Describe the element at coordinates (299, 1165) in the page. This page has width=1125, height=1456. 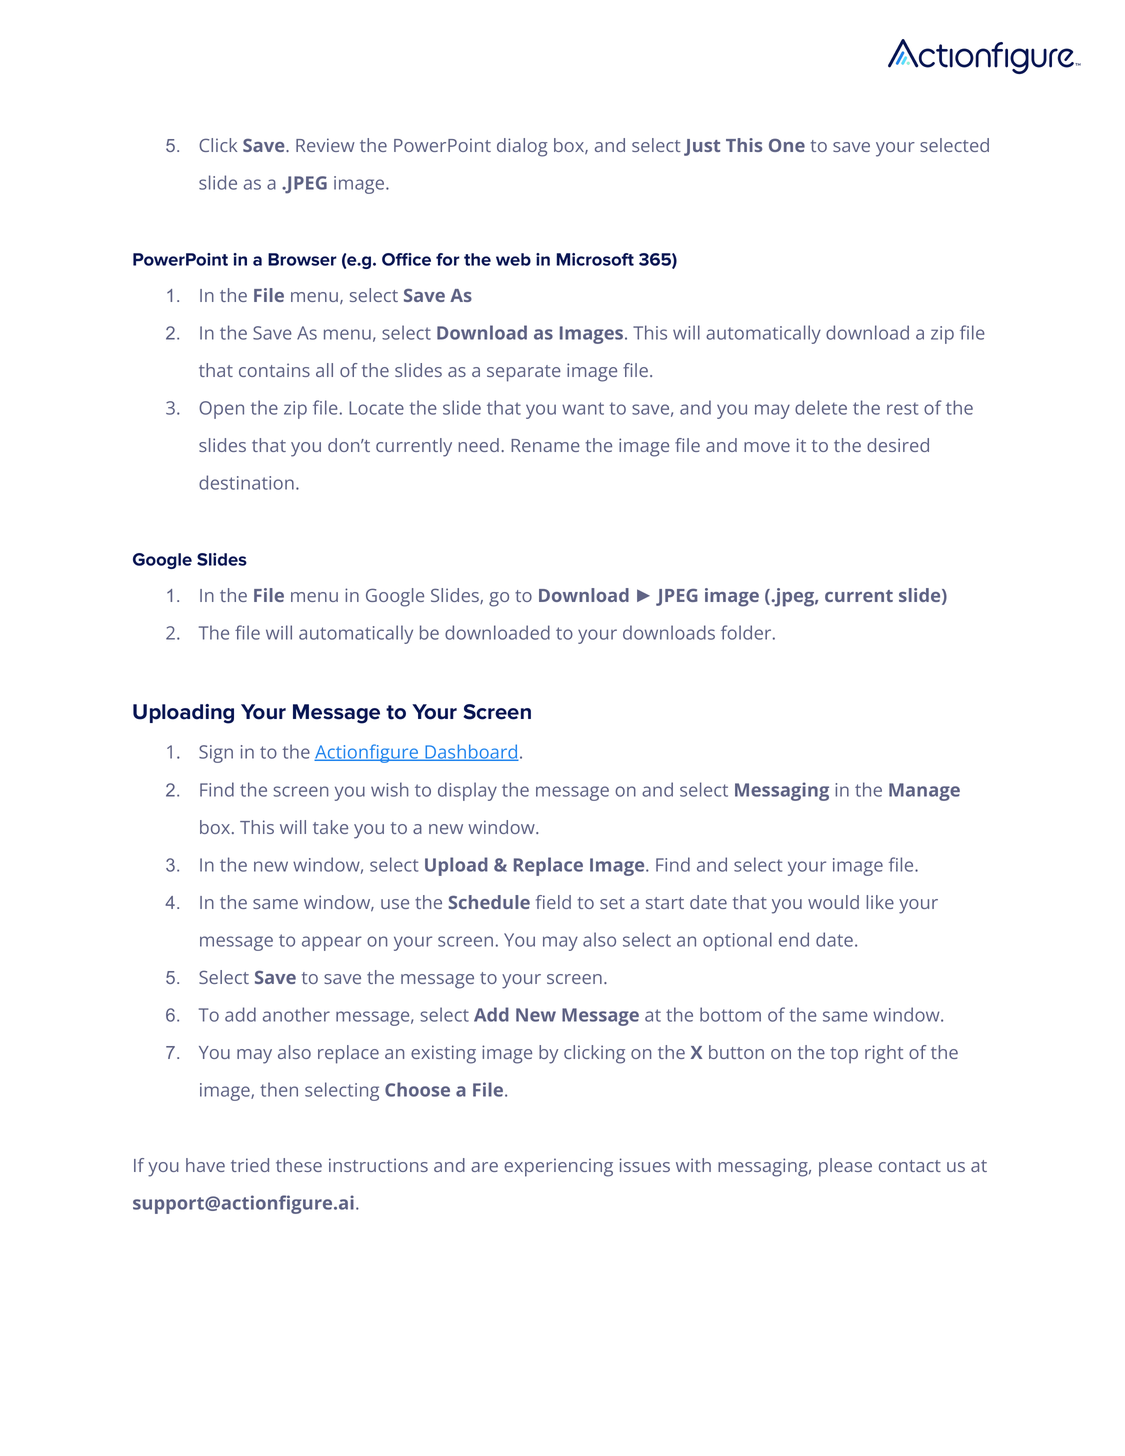
I see `these` at that location.
